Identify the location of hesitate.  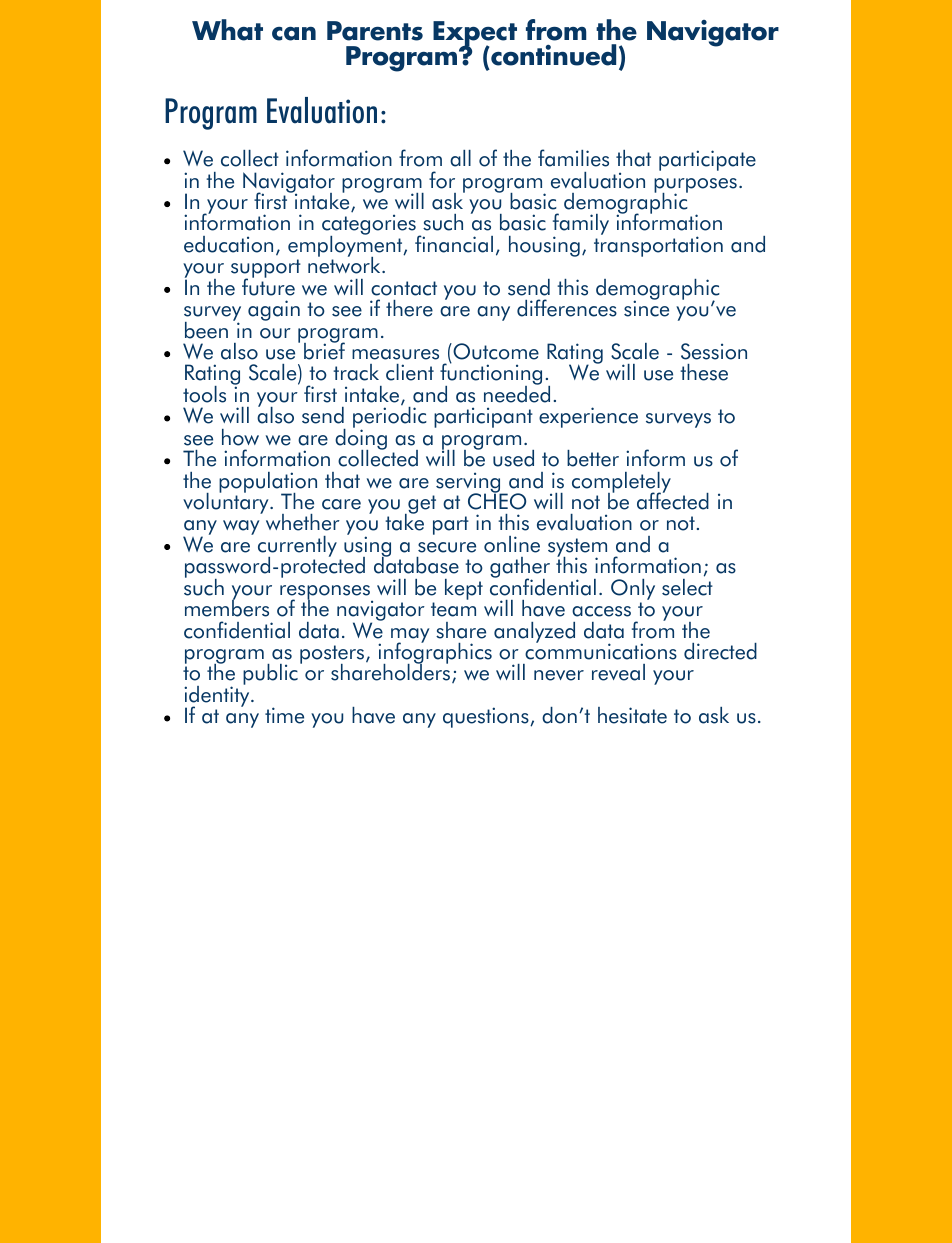
(632, 715).
